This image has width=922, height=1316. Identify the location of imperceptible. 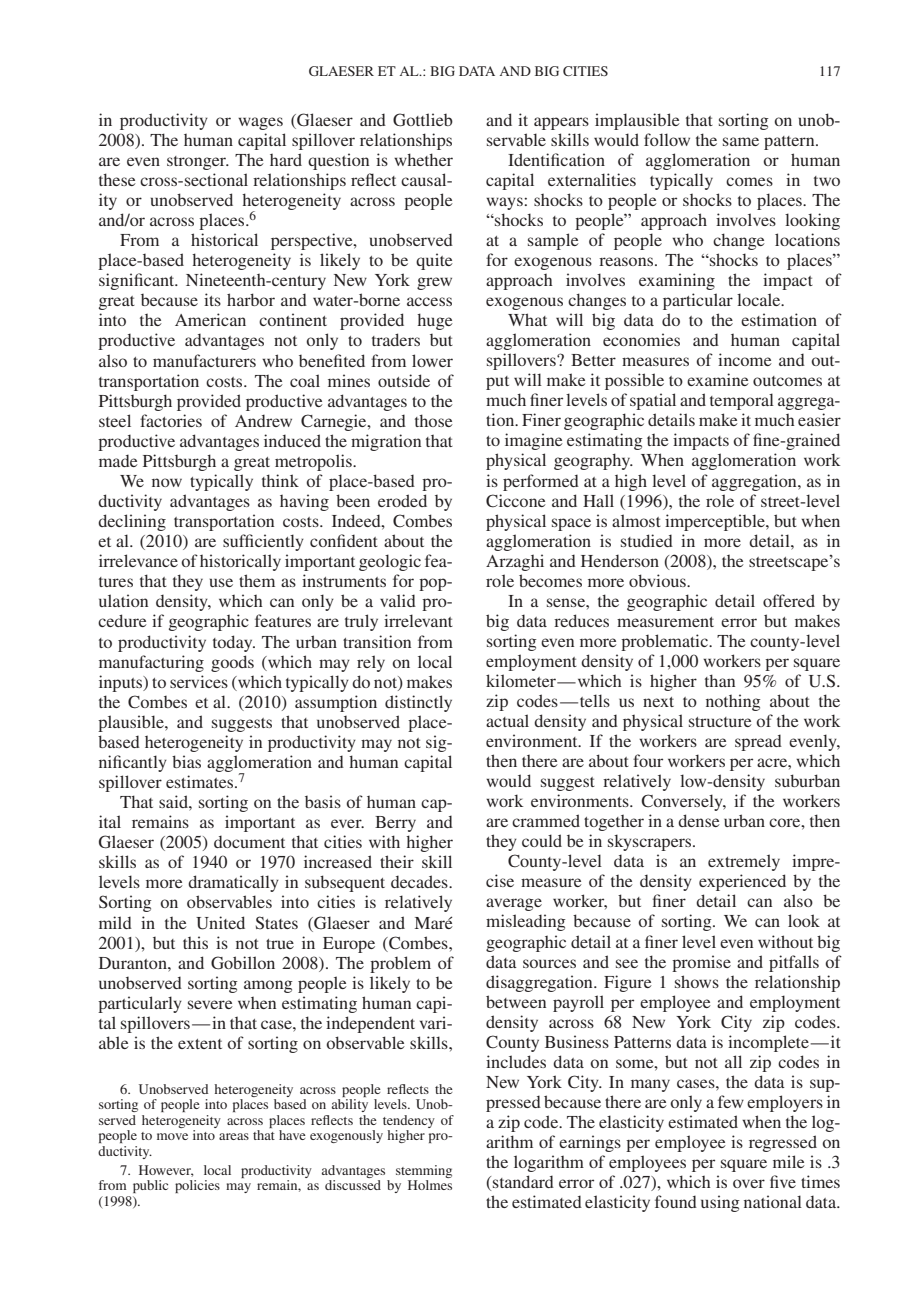
(716, 522).
